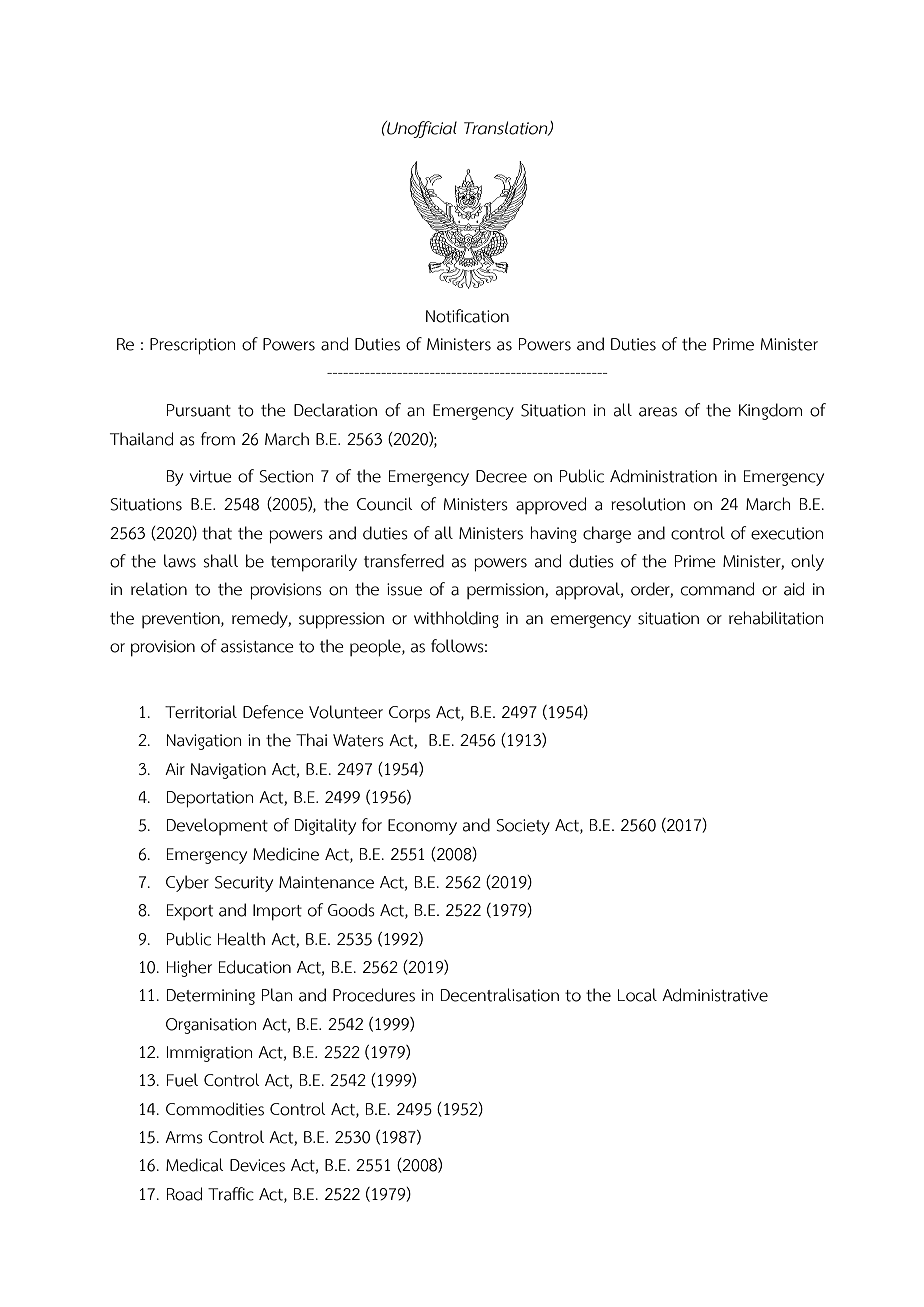 The width and height of the screenshot is (924, 1307). I want to click on Corps, so click(409, 714).
